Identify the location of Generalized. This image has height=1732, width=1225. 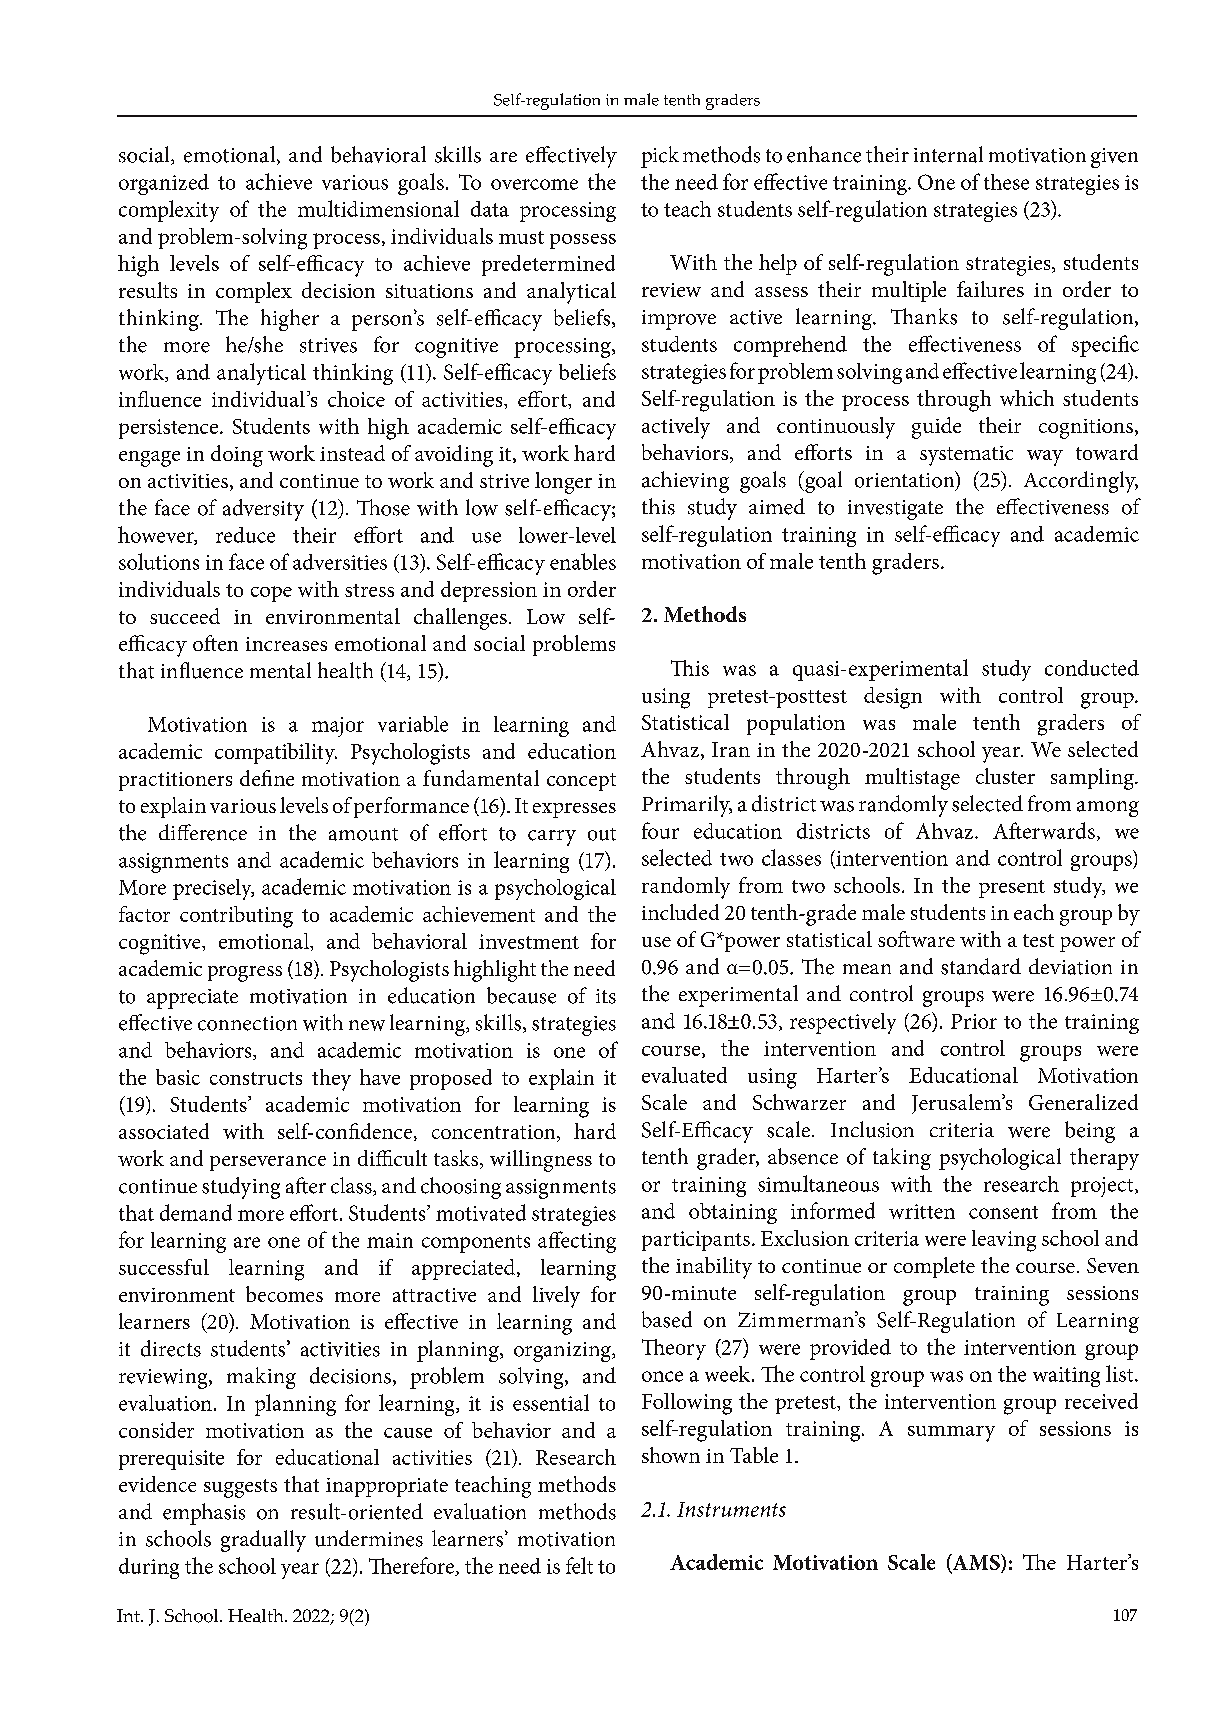
(1083, 1102).
